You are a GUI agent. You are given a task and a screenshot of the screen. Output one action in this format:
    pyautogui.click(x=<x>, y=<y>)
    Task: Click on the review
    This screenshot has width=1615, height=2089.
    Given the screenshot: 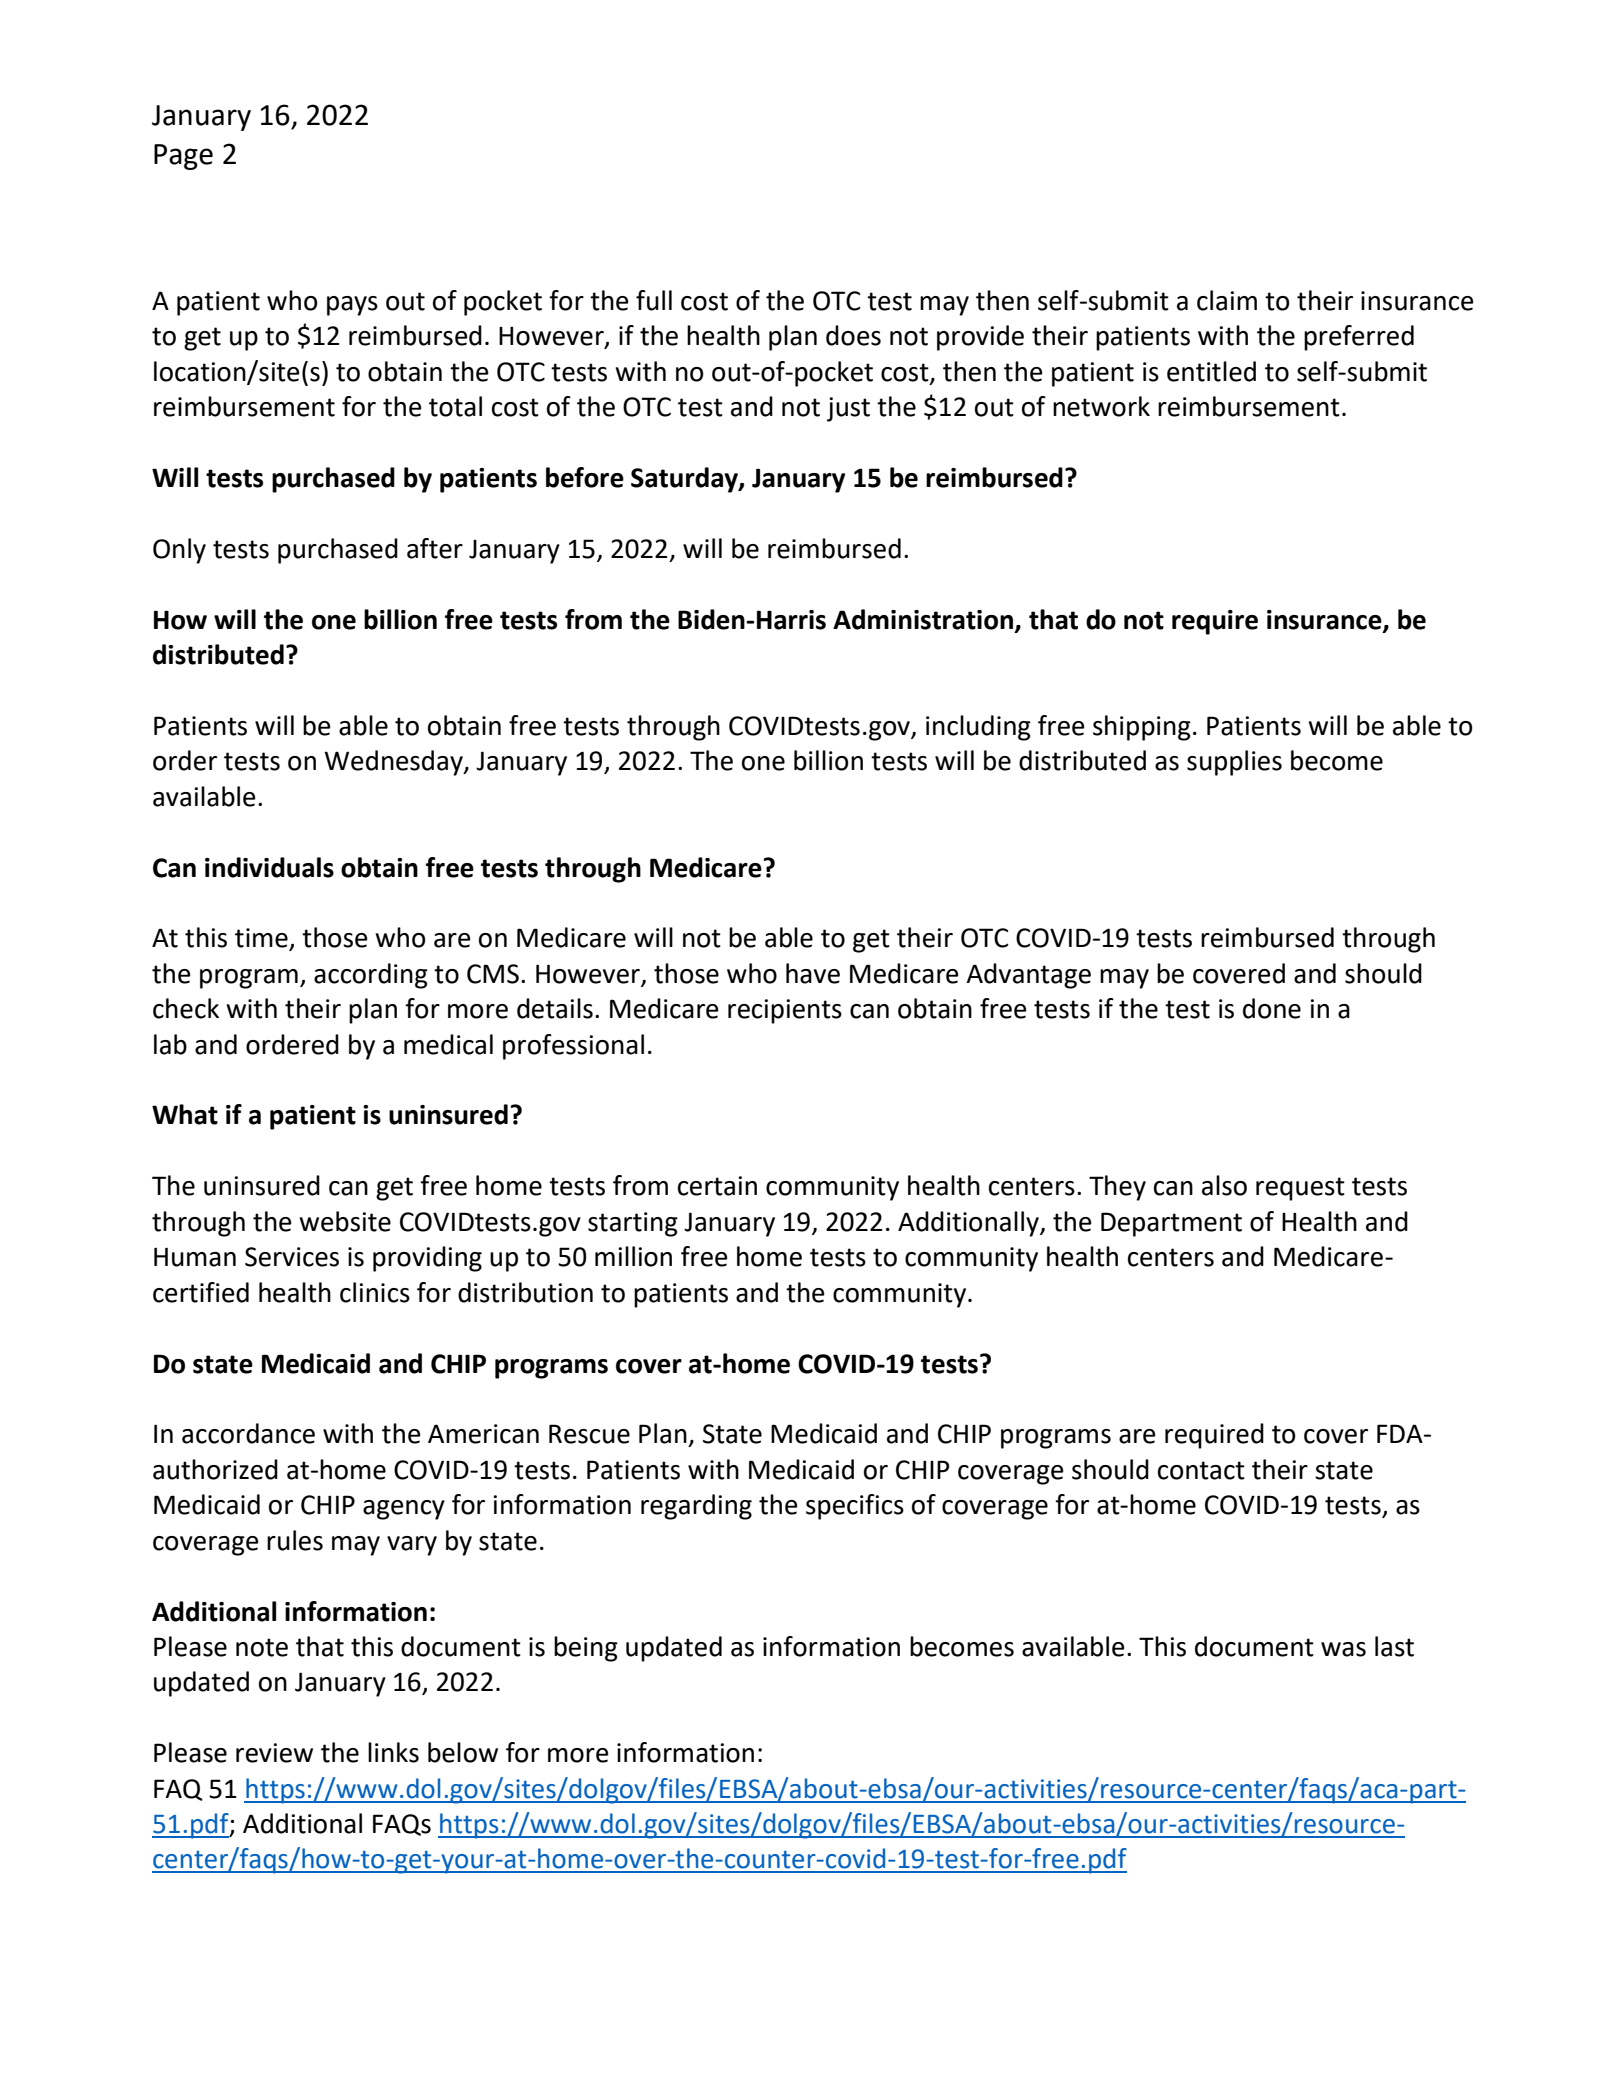 What is the action you would take?
    pyautogui.click(x=274, y=1753)
